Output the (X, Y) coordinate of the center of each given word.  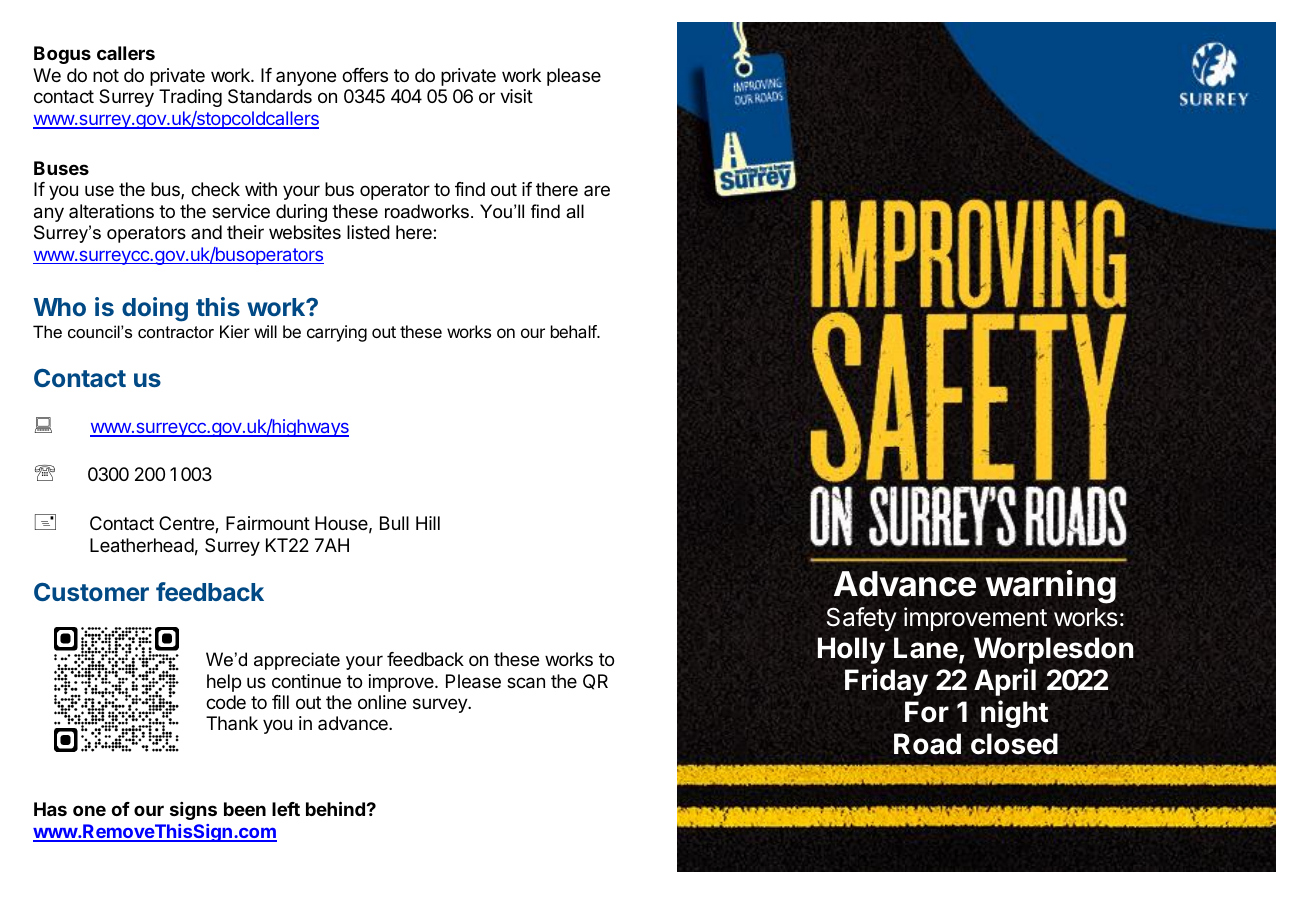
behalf (574, 331)
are (597, 190)
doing (155, 309)
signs (193, 811)
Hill (428, 523)
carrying (337, 333)
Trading (190, 98)
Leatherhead (142, 545)
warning (1050, 587)
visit (516, 96)
